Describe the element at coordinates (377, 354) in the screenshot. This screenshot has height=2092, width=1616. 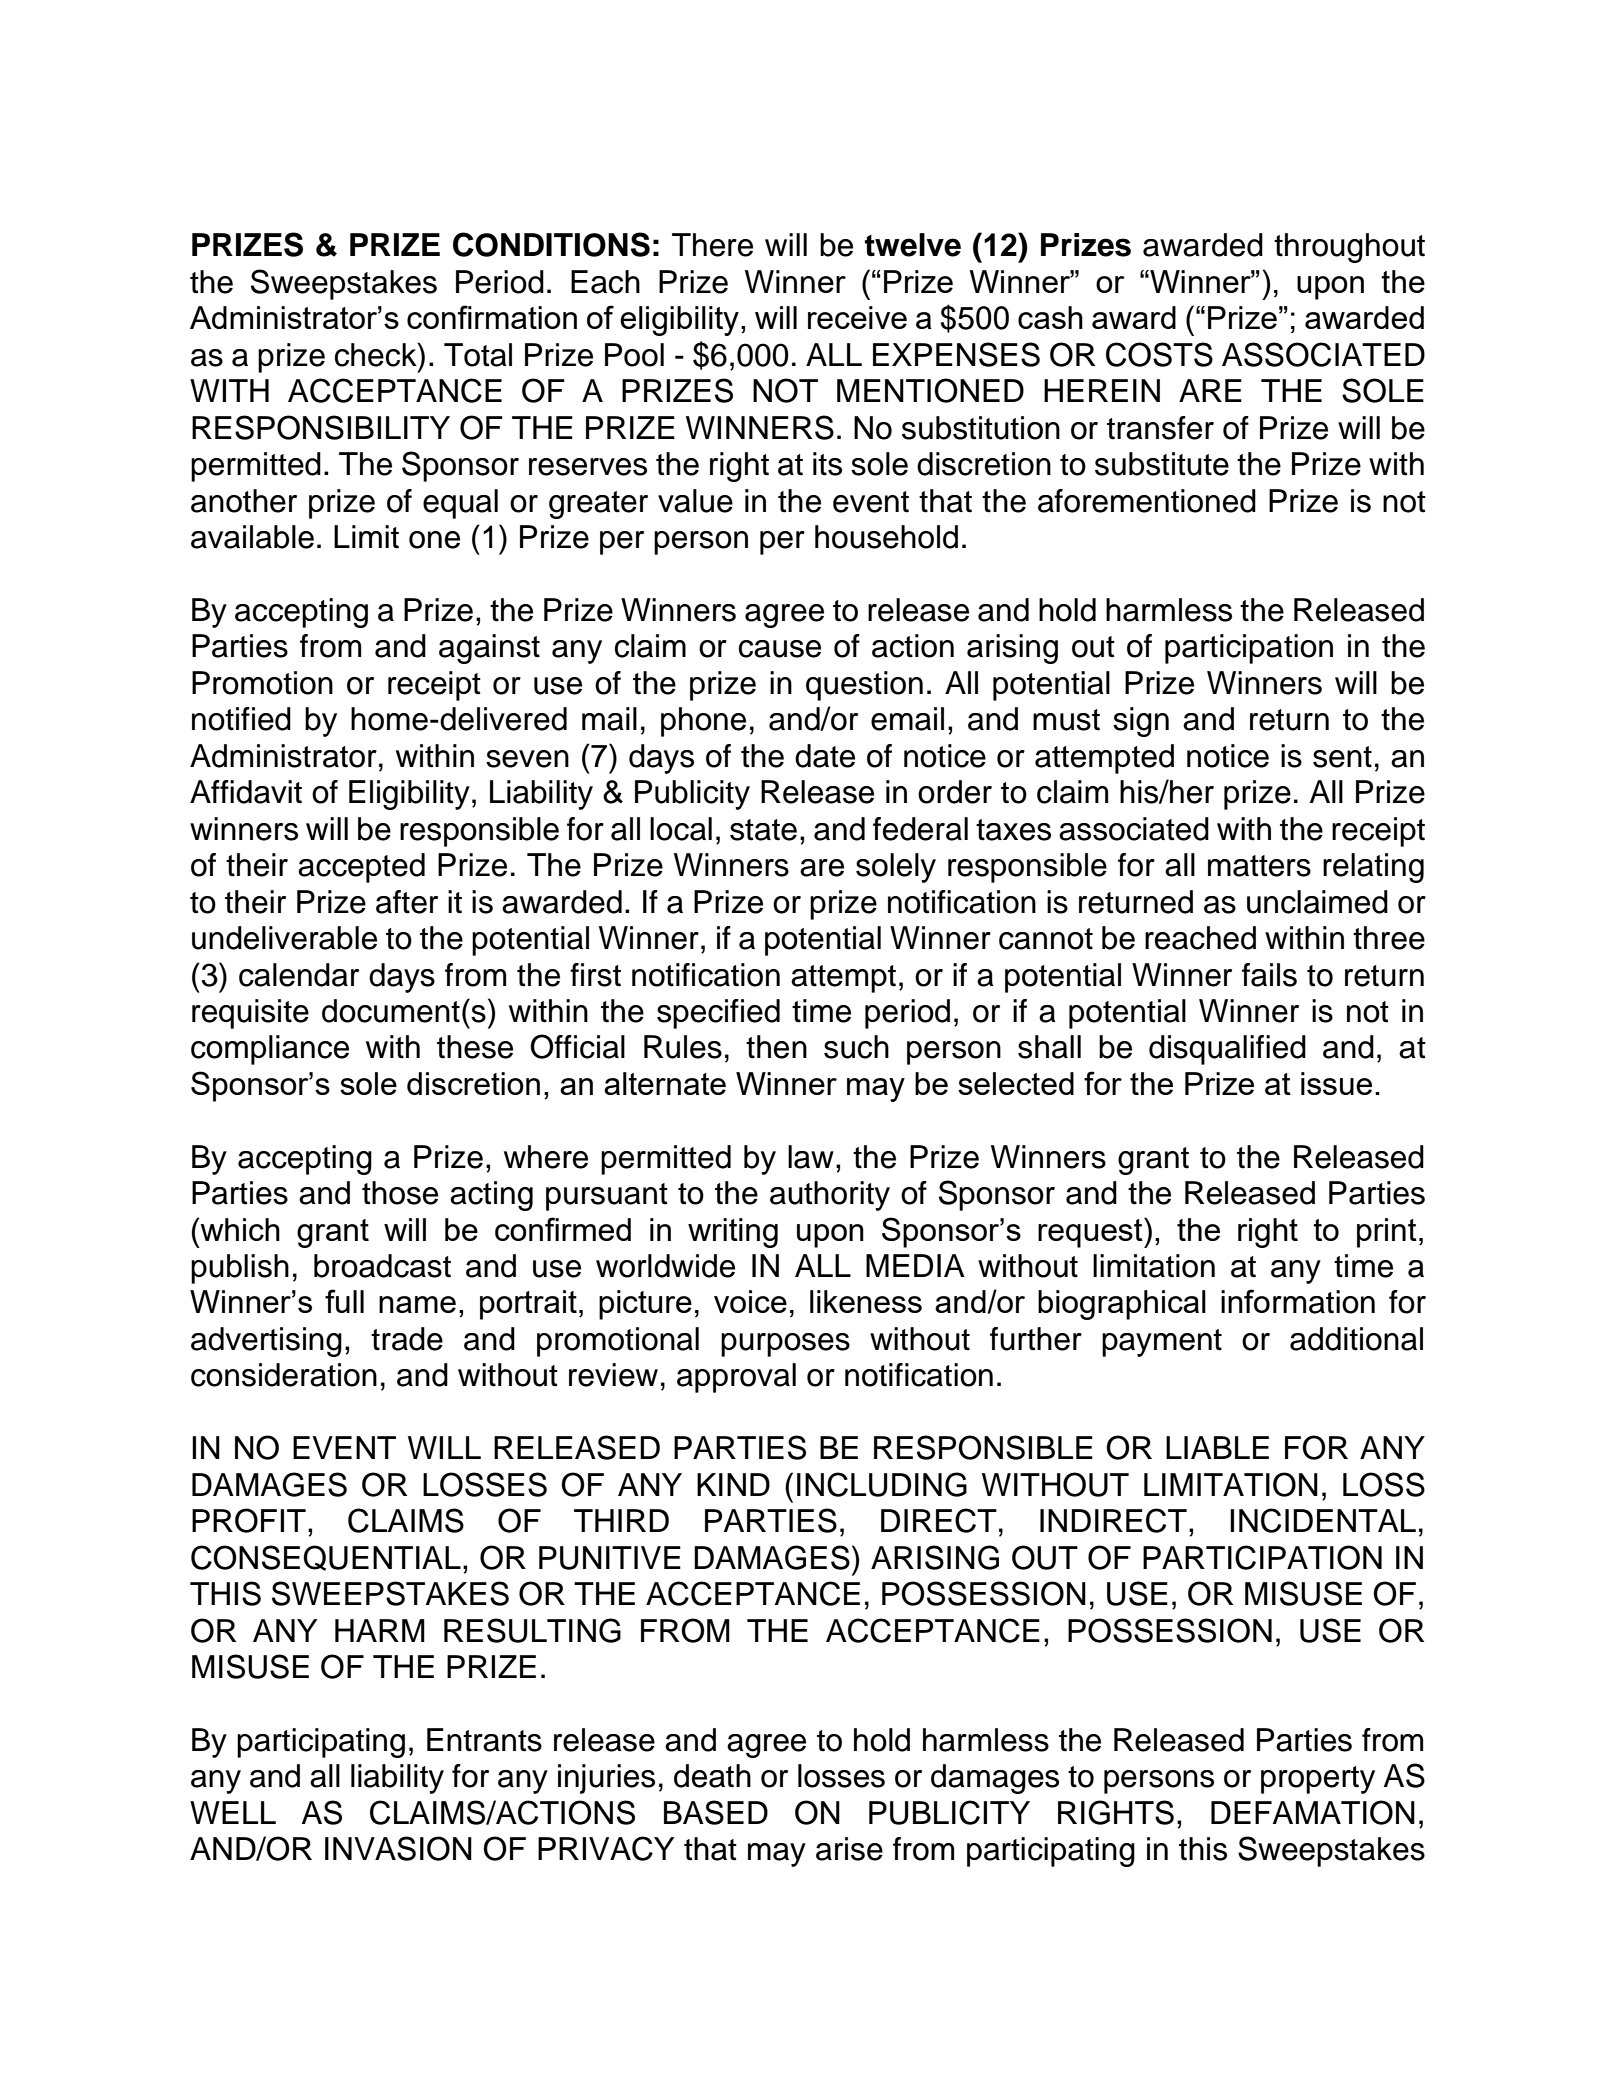
I see `check` at that location.
